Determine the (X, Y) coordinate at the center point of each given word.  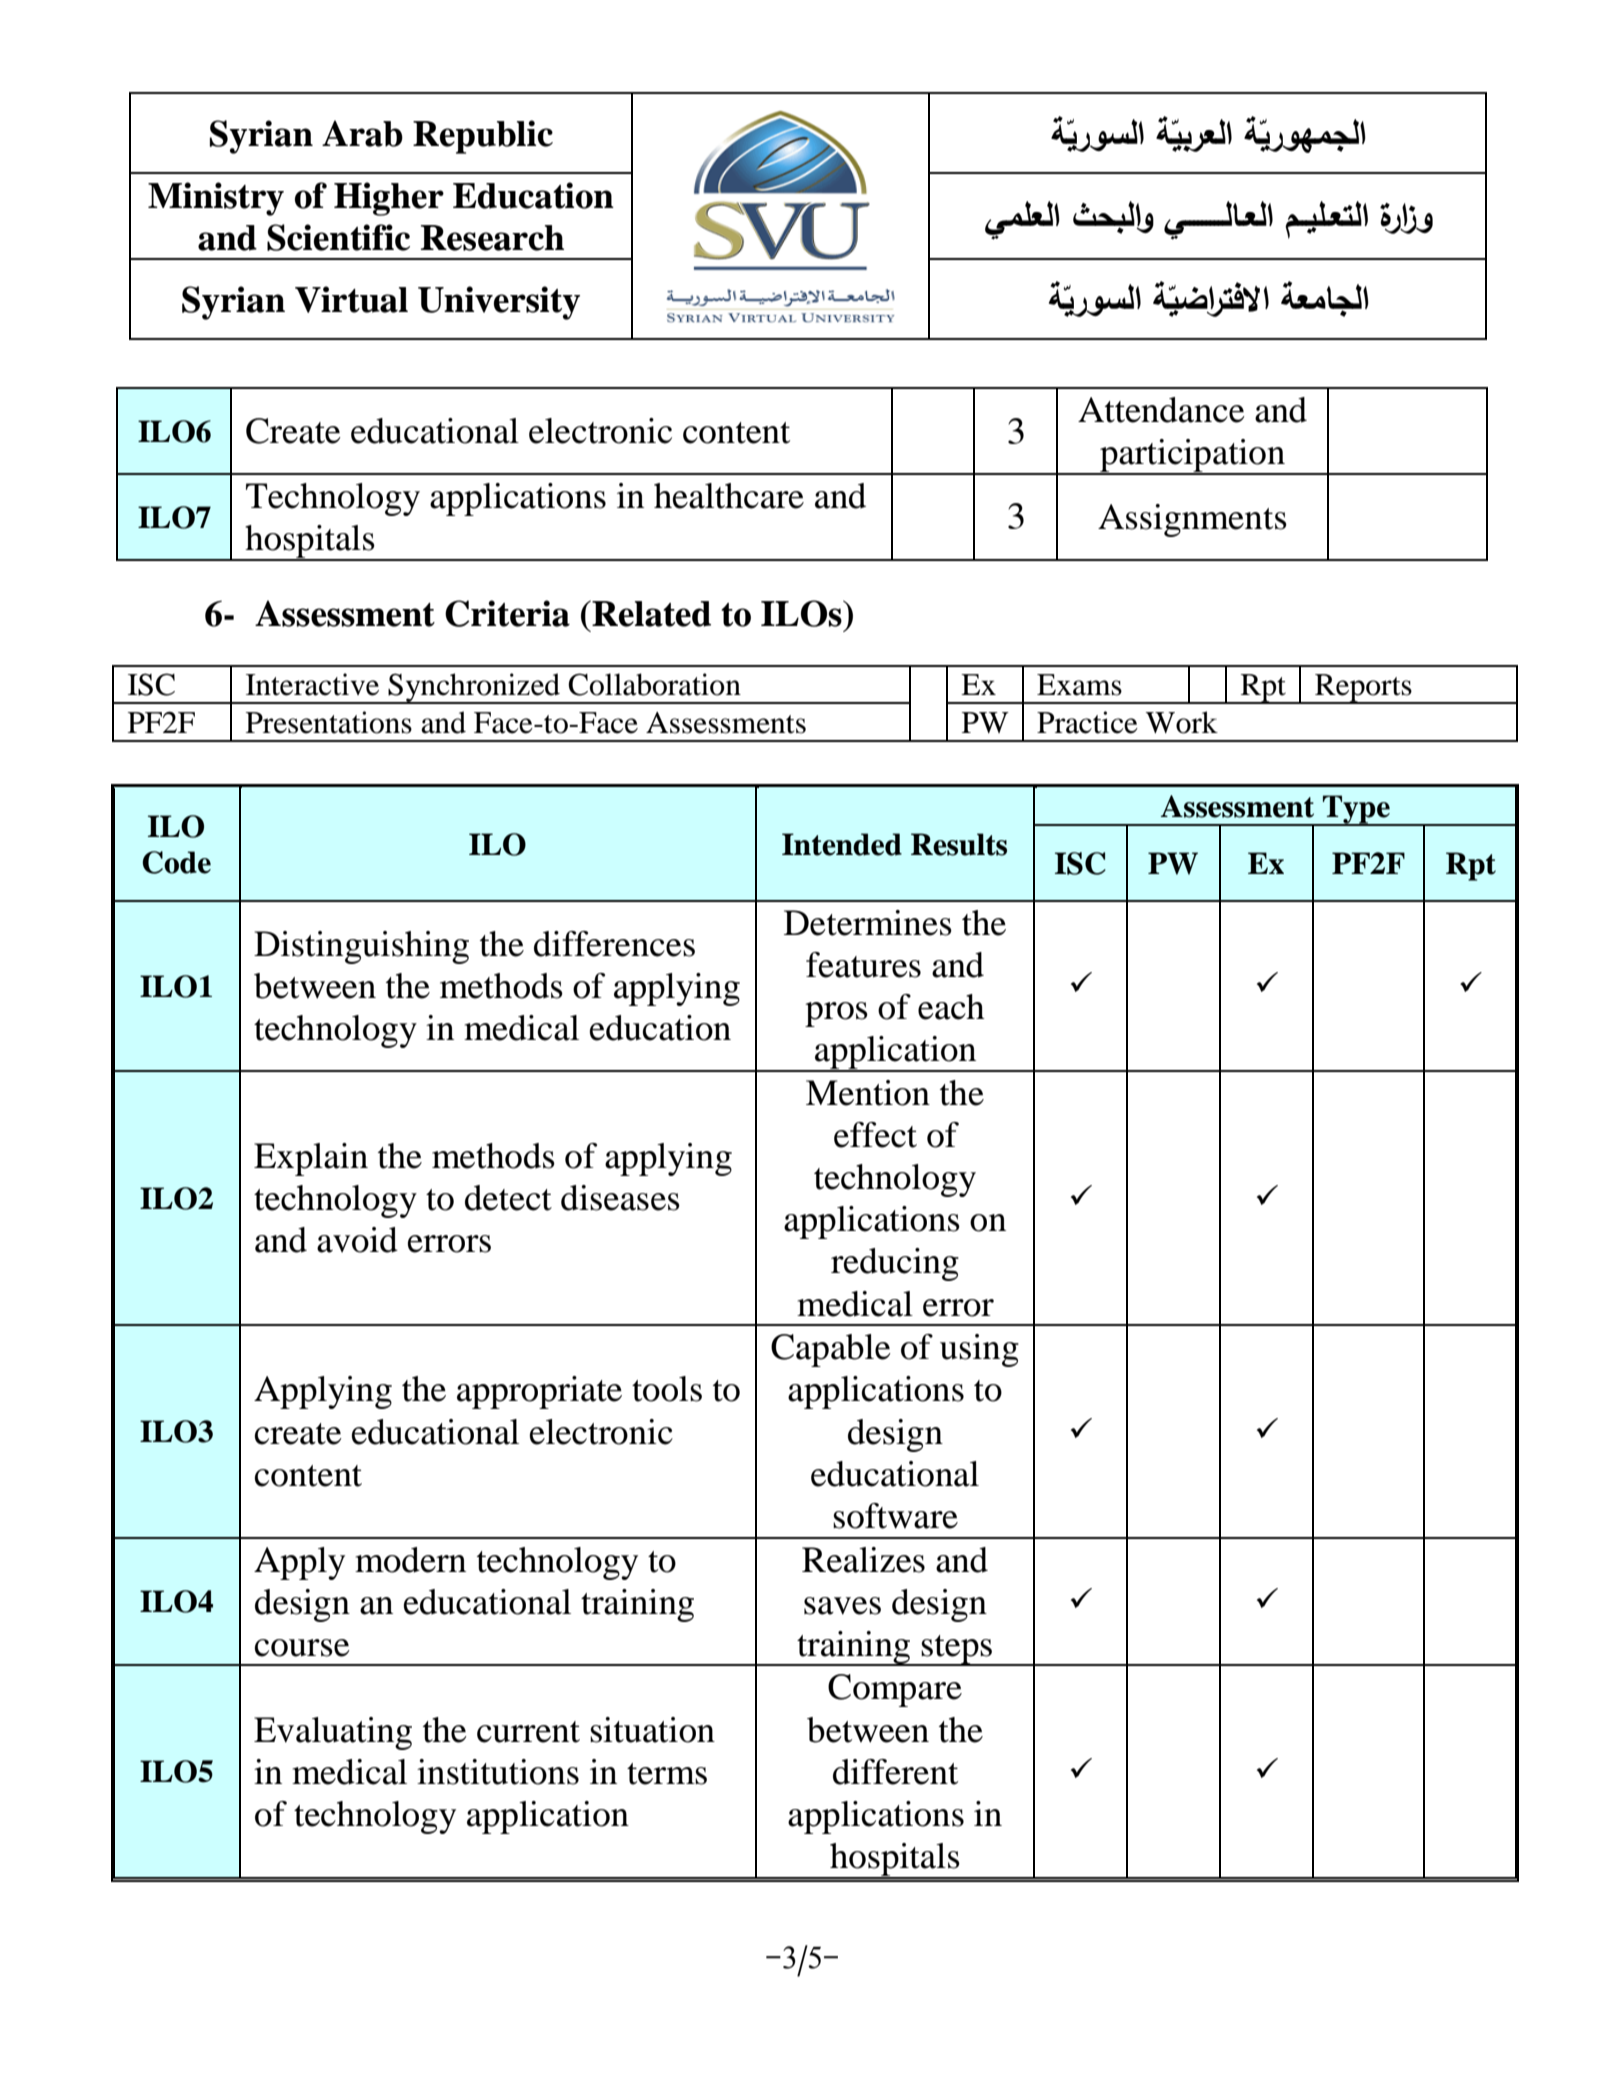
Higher (389, 199)
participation (1192, 457)
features (863, 965)
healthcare (729, 496)
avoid (357, 1240)
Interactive (312, 684)
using (979, 1350)
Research (492, 238)
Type (1356, 810)
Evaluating (333, 1733)
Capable (831, 1350)
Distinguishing (361, 947)
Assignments (1192, 520)
